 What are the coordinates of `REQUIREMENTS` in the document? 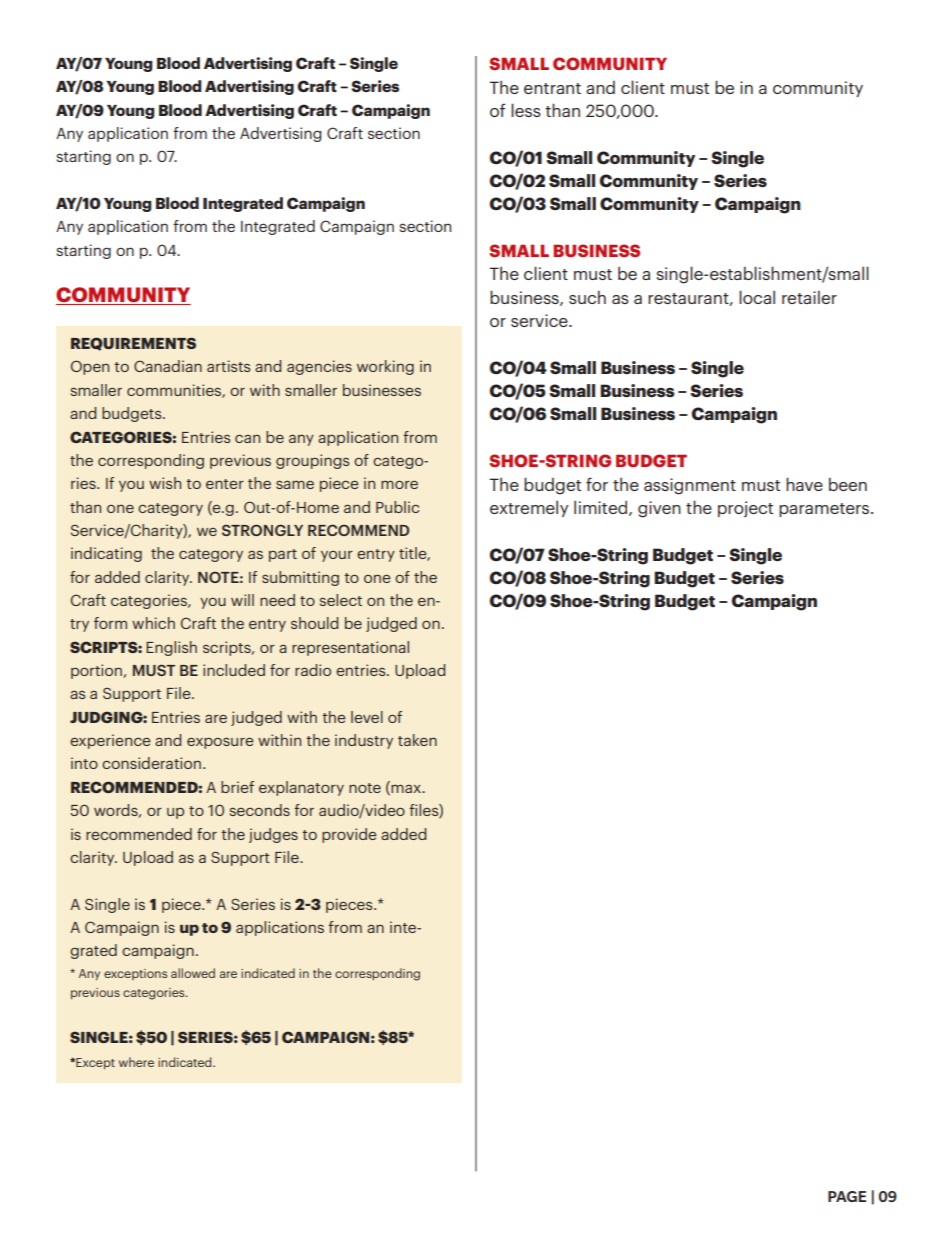 It's located at (133, 344).
